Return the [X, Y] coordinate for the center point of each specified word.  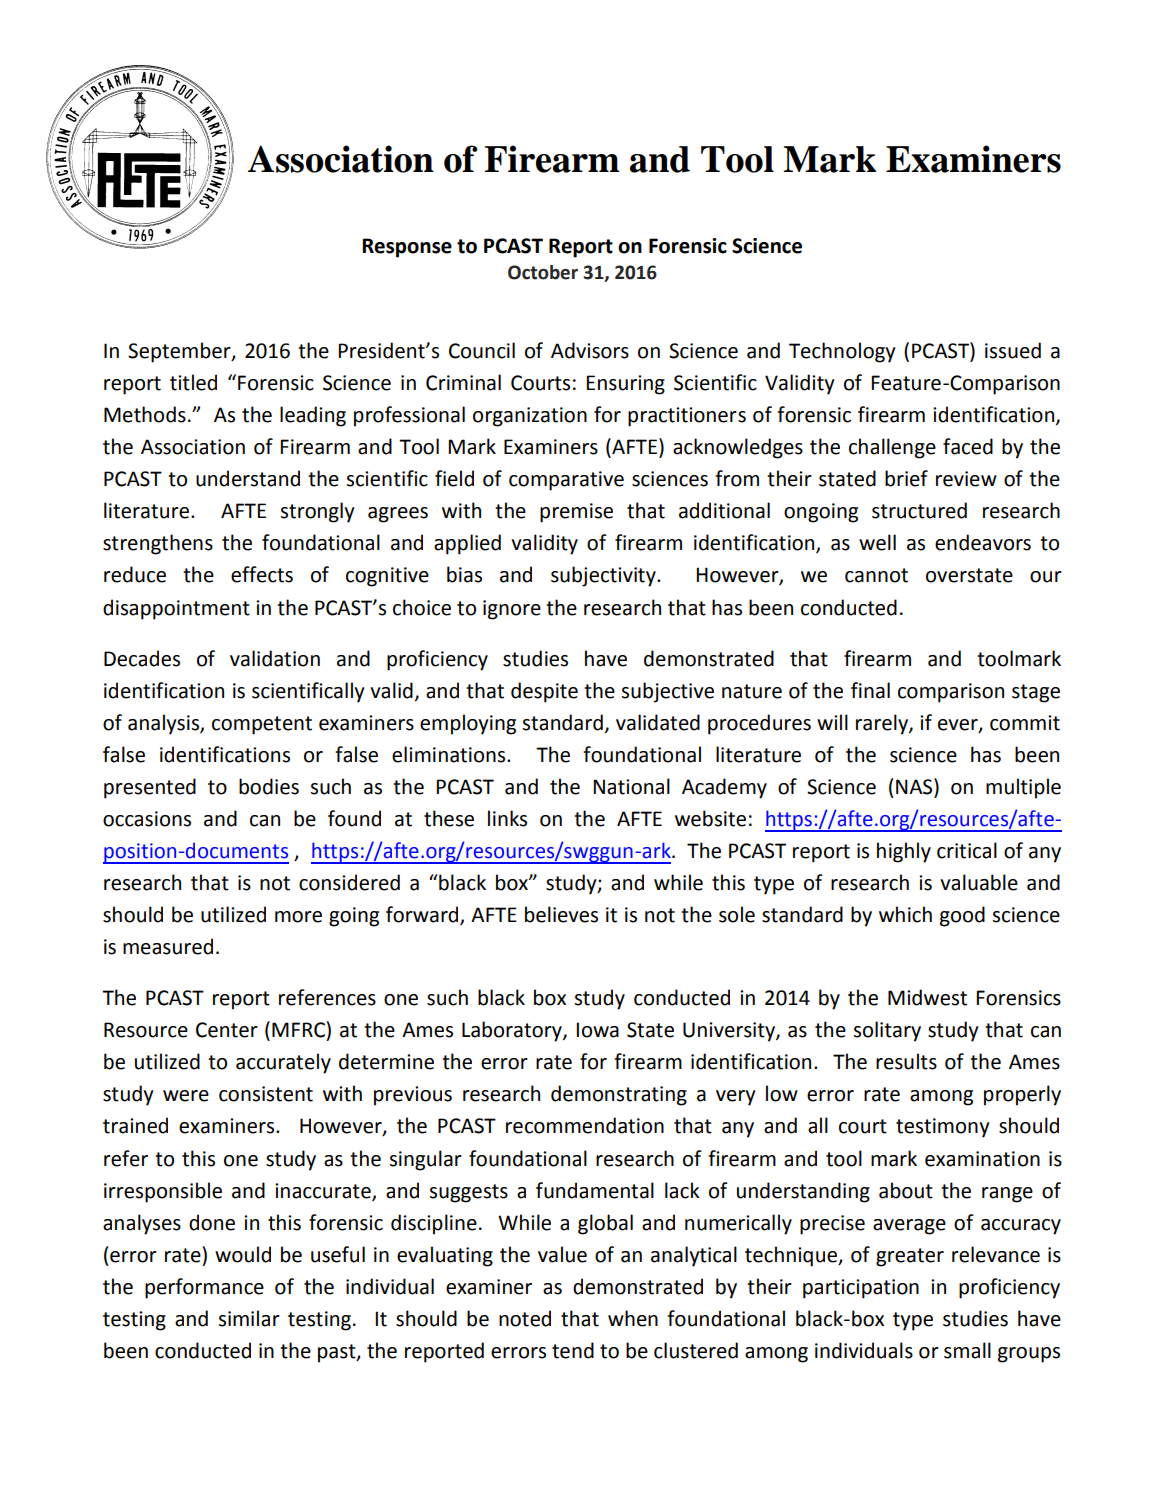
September [180, 352]
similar [249, 1318]
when [633, 1318]
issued [1013, 350]
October [543, 272]
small [967, 1350]
